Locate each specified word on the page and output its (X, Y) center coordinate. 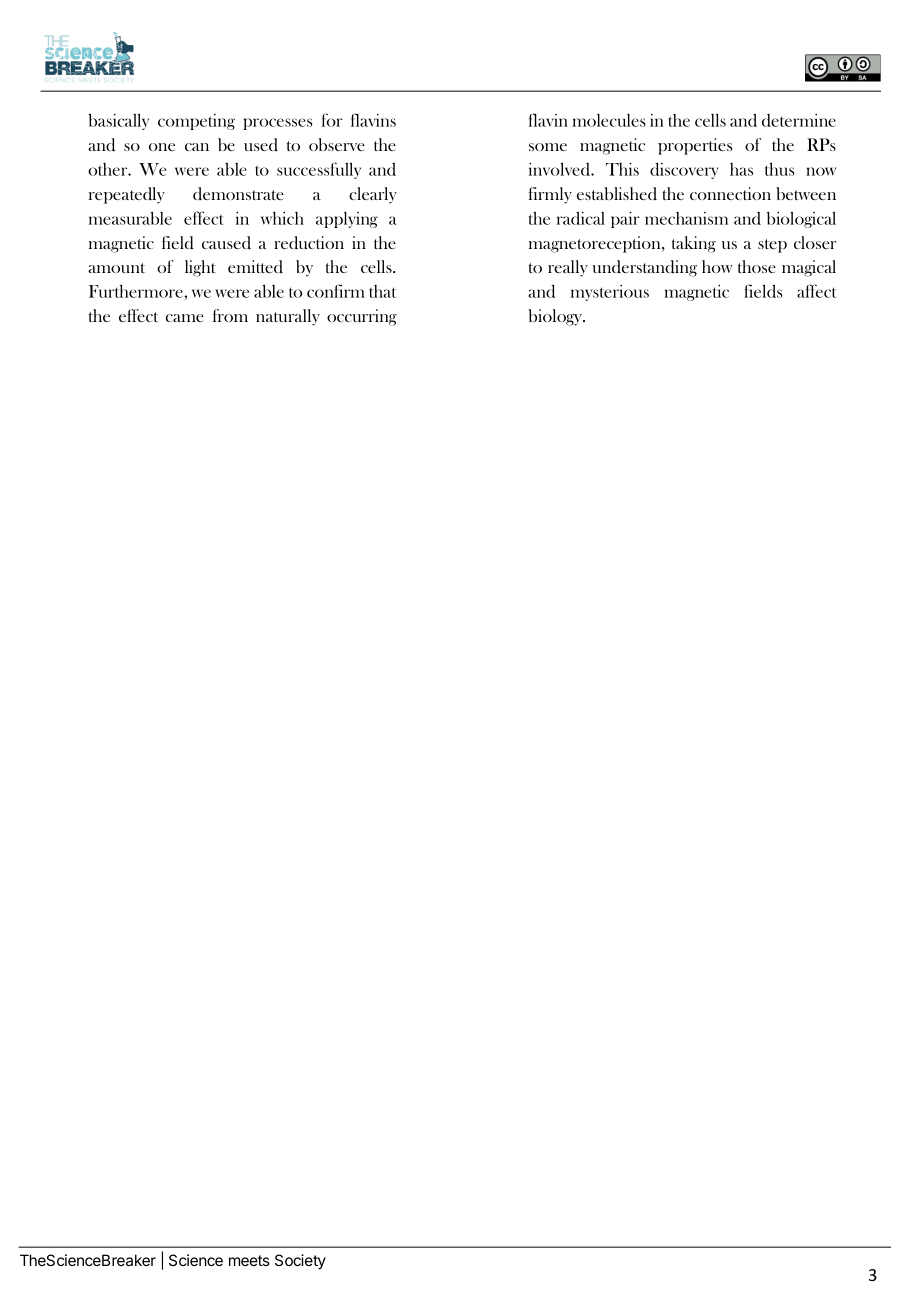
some (548, 147)
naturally (288, 317)
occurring (362, 317)
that (382, 291)
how (717, 266)
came (185, 318)
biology (556, 317)
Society (300, 1262)
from (230, 315)
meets (249, 1260)
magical (809, 268)
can (197, 147)
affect (816, 291)
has (741, 169)
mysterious (610, 293)
